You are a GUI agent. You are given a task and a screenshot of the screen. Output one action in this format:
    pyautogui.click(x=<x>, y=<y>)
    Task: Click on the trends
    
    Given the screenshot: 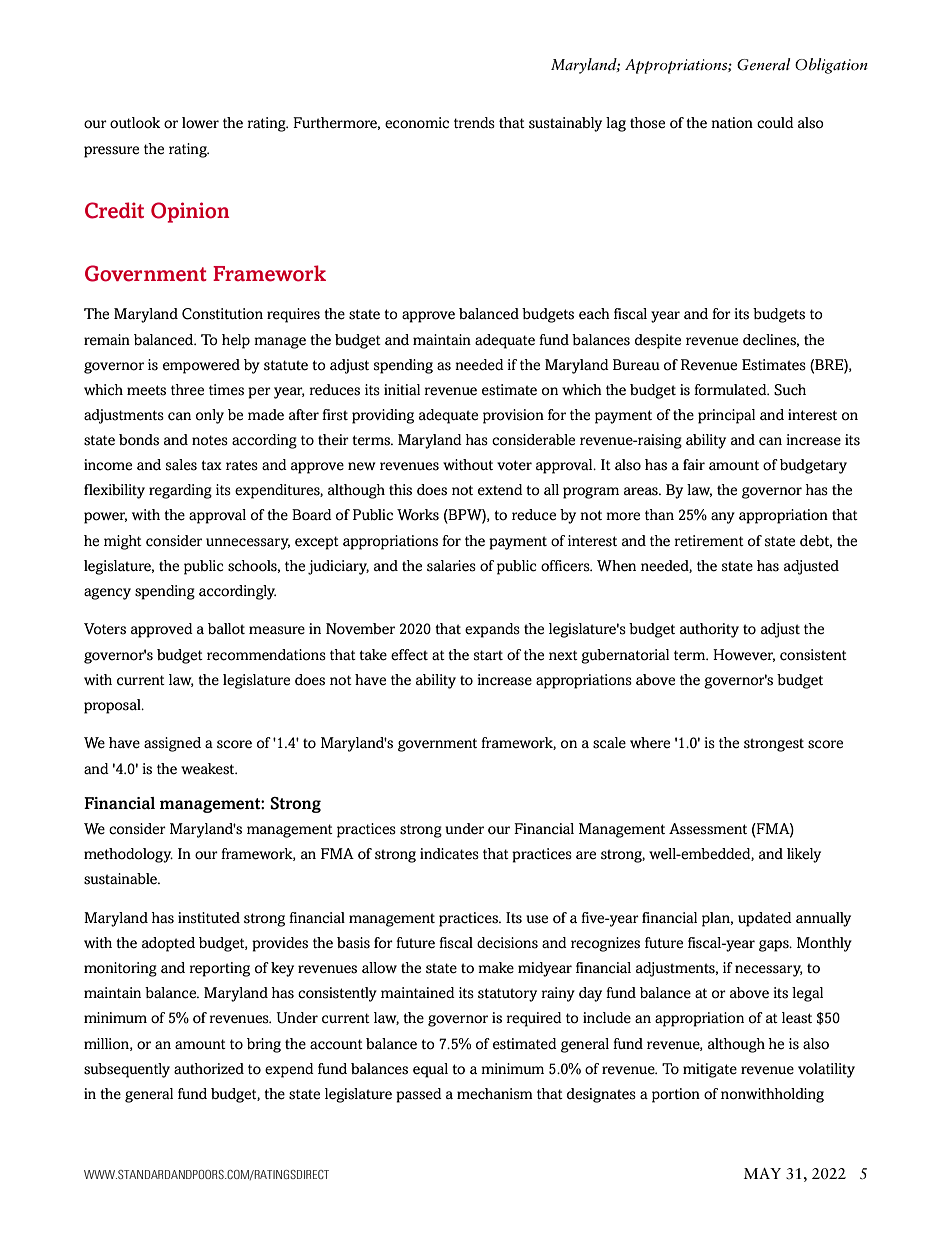 What is the action you would take?
    pyautogui.click(x=474, y=123)
